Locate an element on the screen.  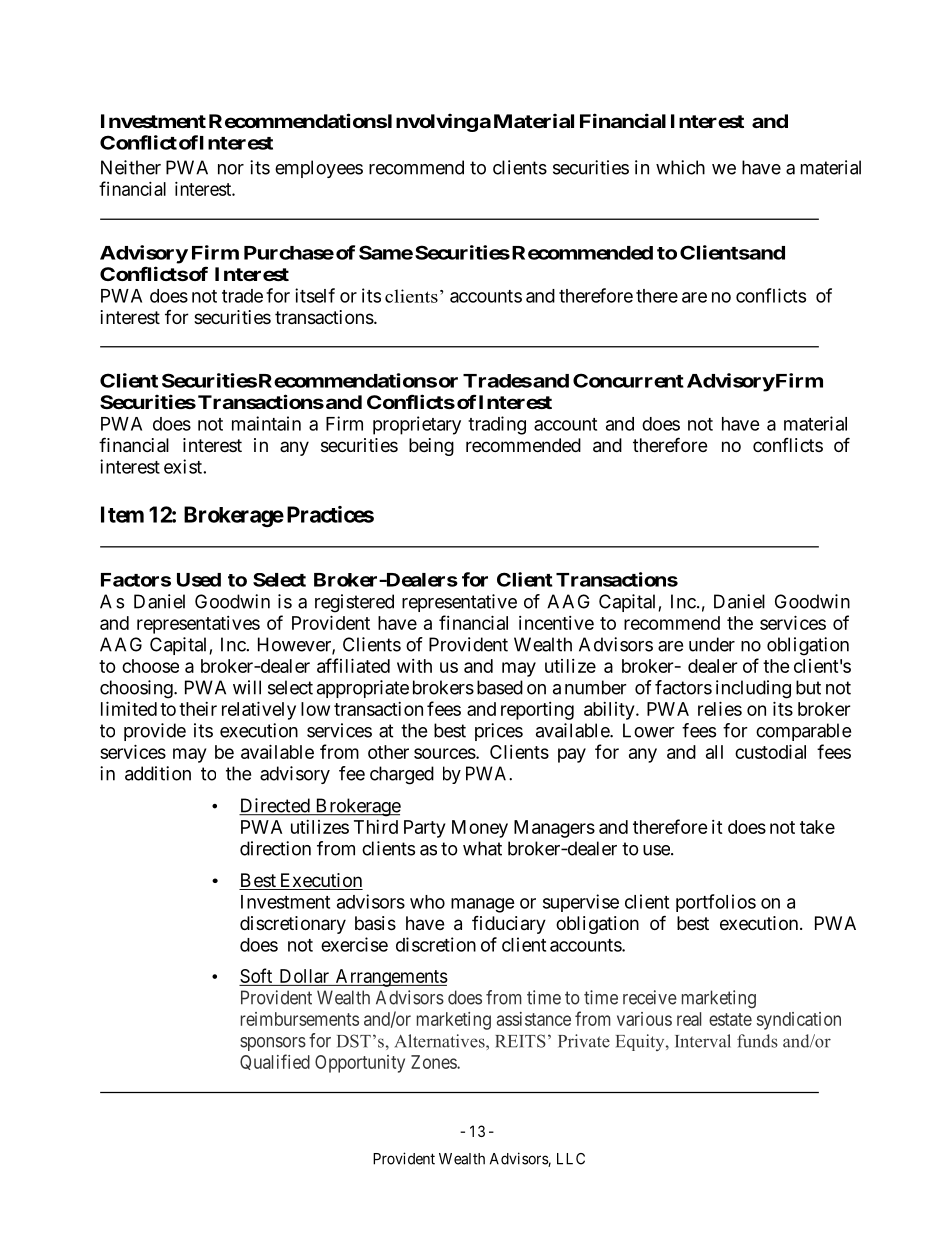
employees is located at coordinates (319, 169).
